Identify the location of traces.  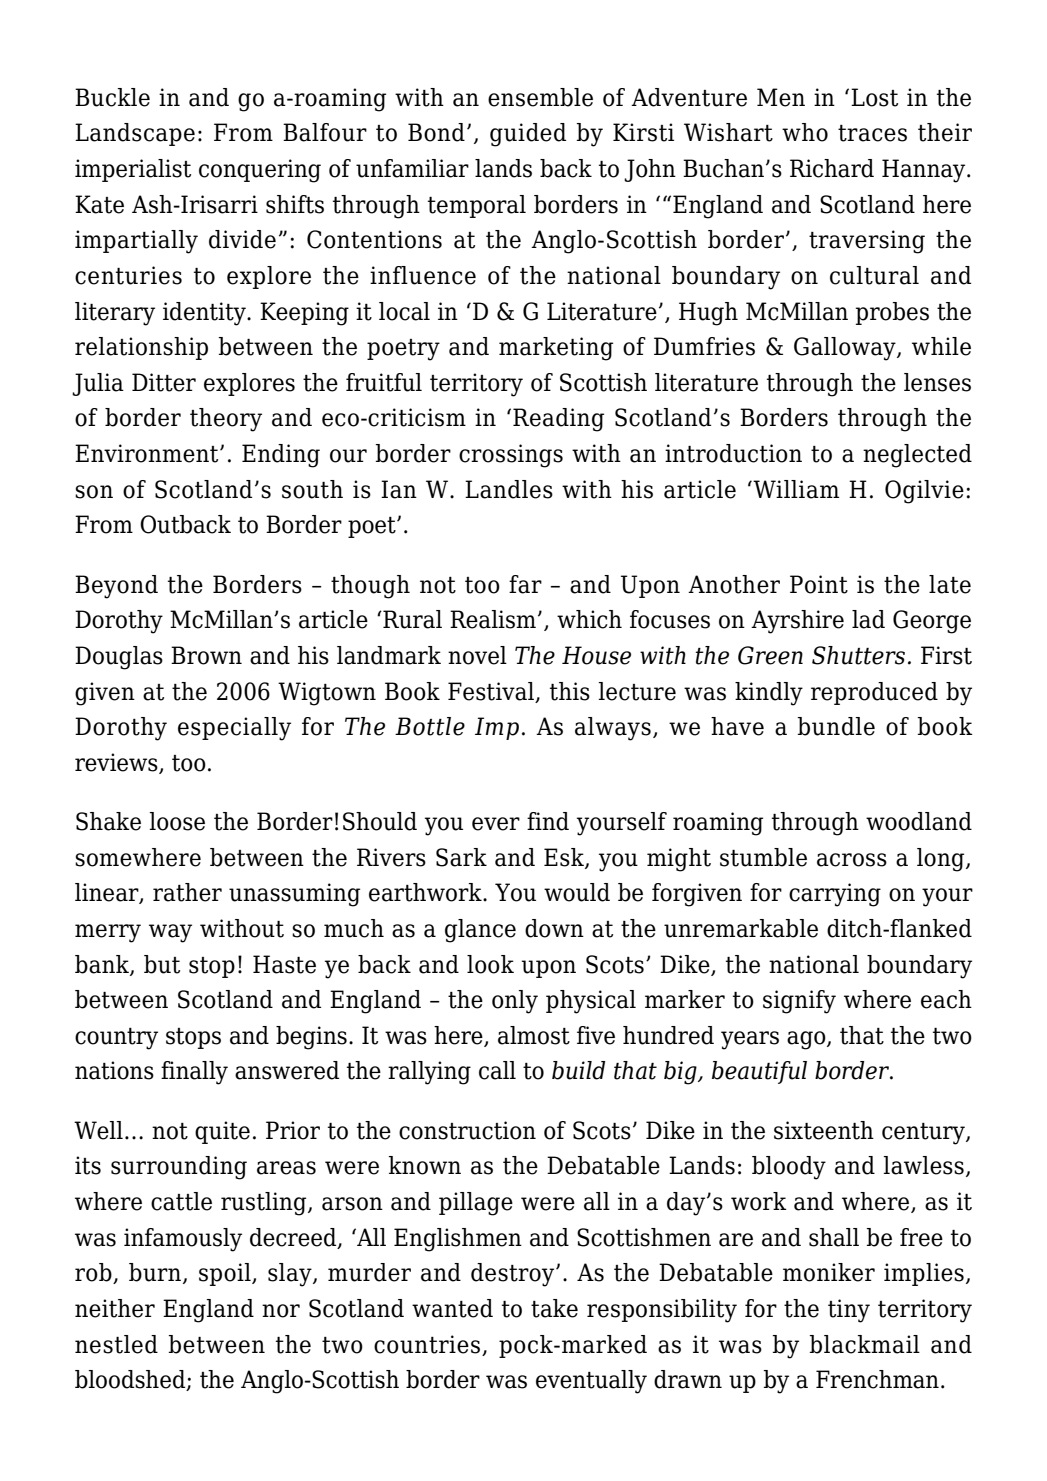
(872, 133).
